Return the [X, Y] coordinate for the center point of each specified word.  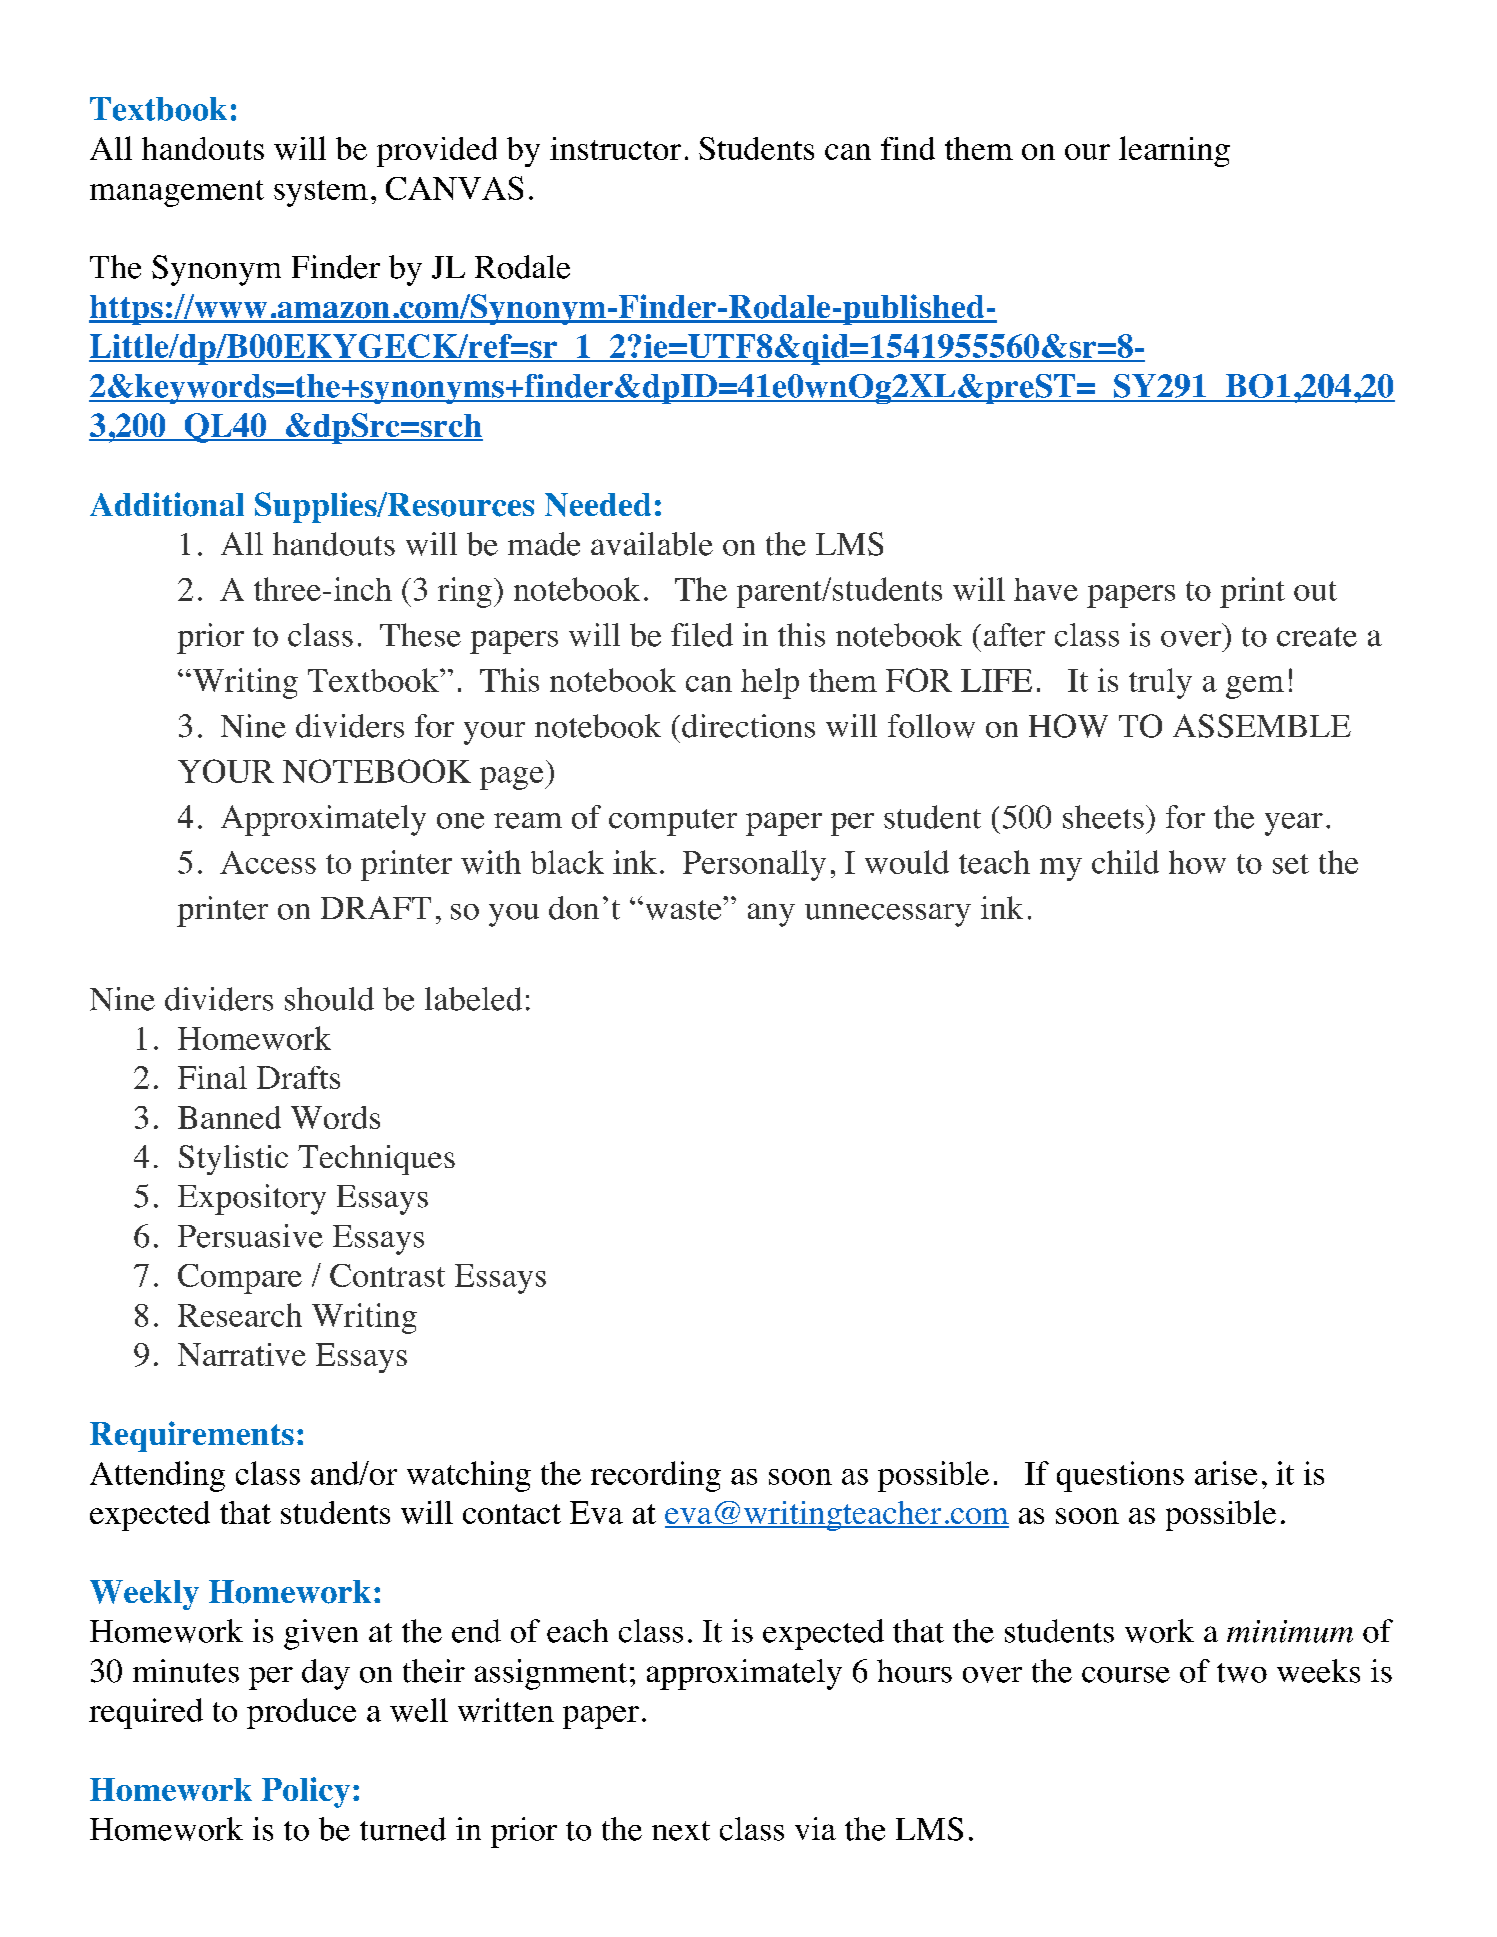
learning [1174, 151]
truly [1160, 683]
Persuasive [250, 1236]
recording [656, 1476]
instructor [615, 148]
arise [1226, 1473]
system [321, 193]
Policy [306, 1792]
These [420, 635]
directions [748, 726]
